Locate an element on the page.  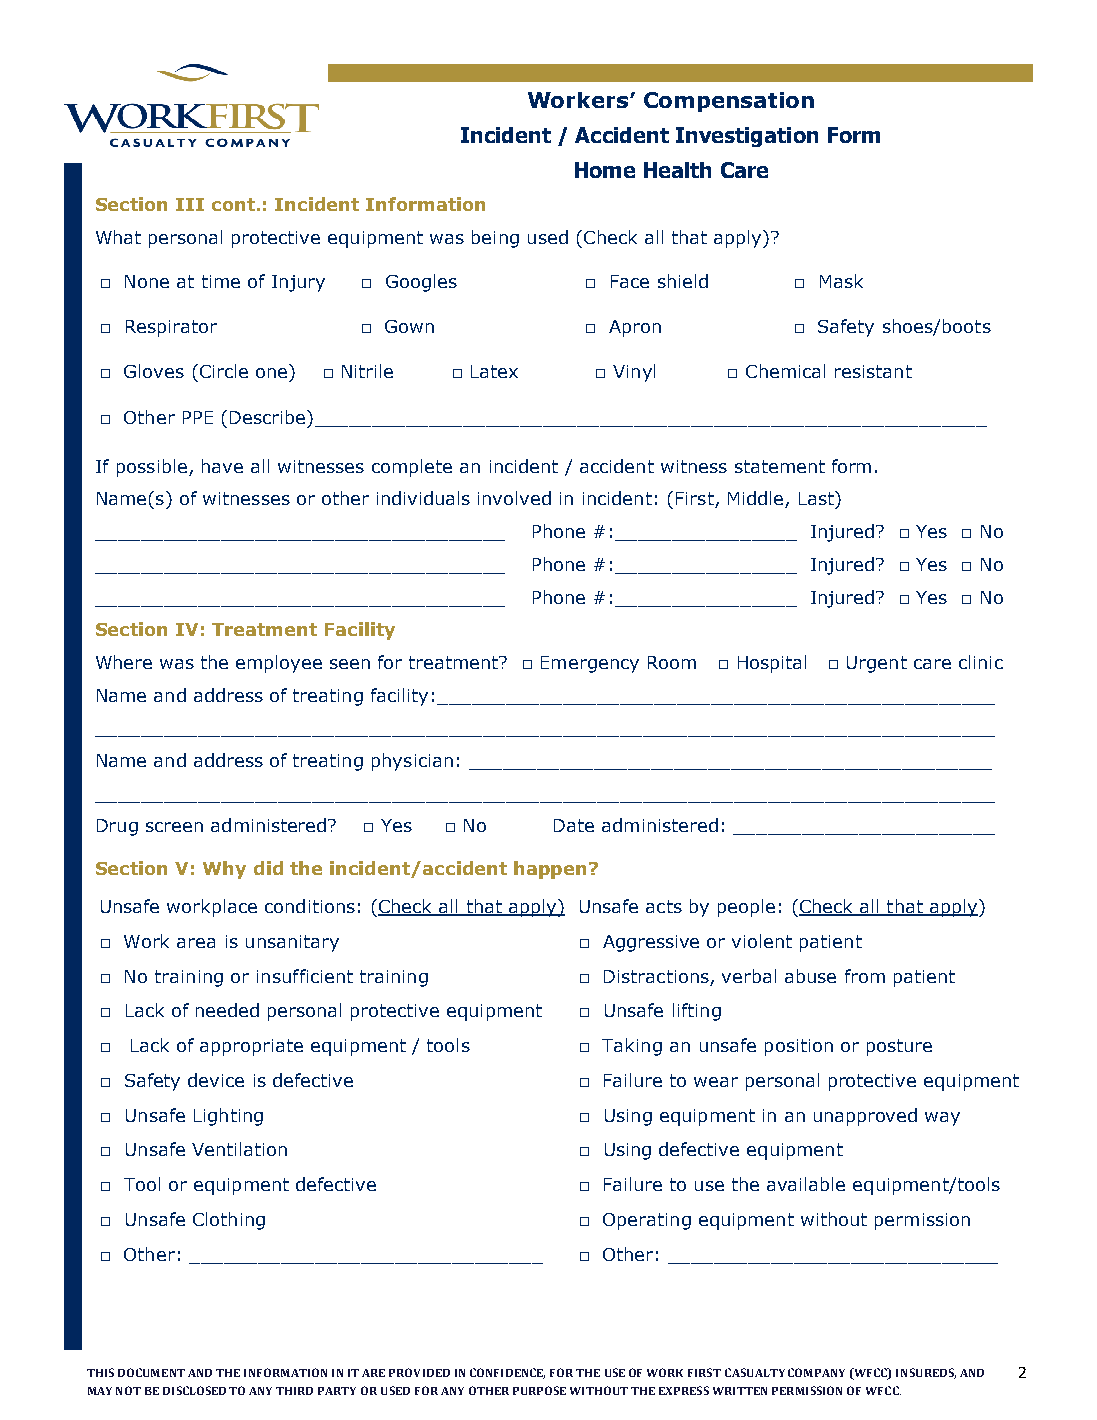
COMPANY is located at coordinates (816, 1372).
